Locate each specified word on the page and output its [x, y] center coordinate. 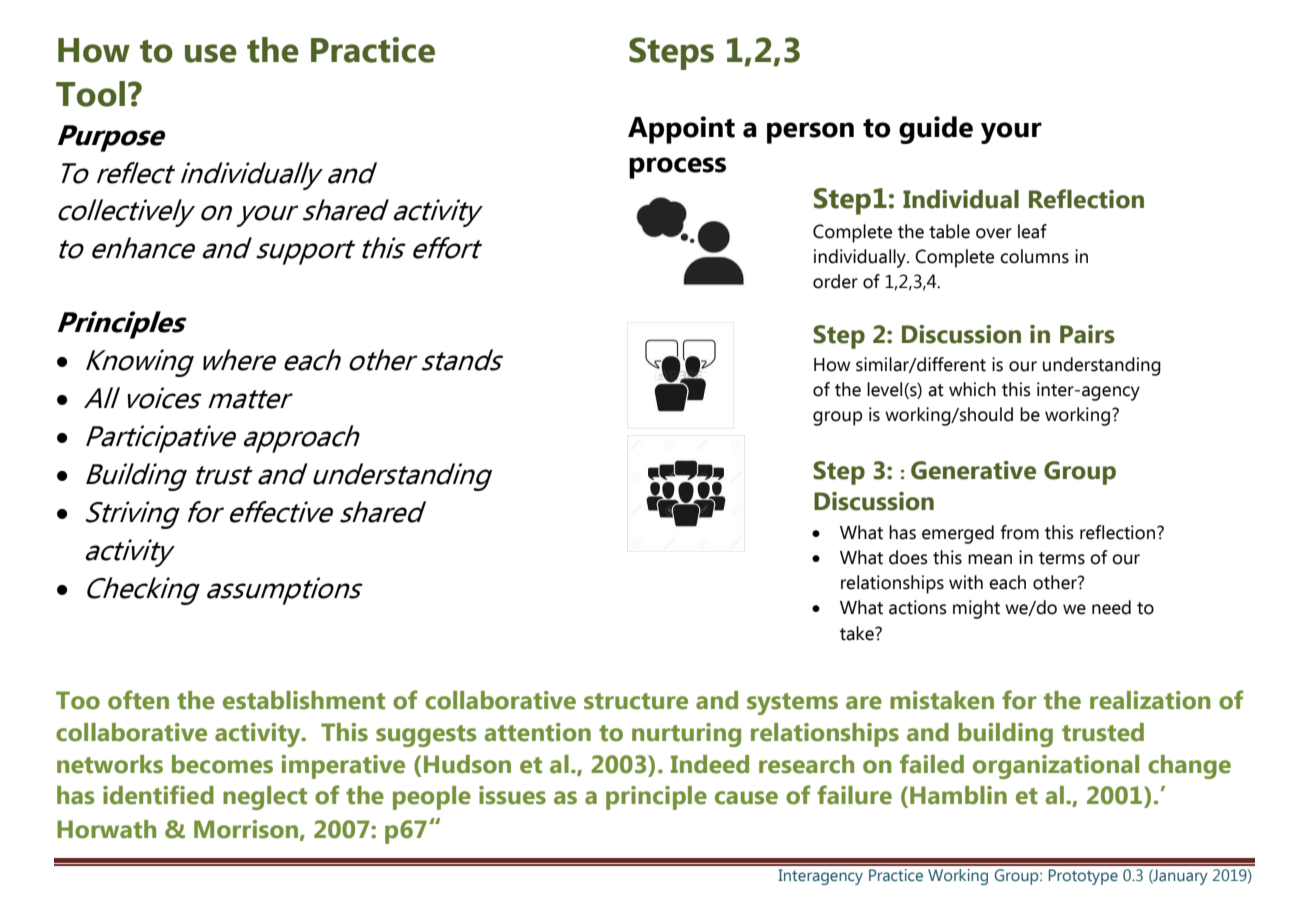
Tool [90, 94]
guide [936, 130]
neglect [265, 798]
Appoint [681, 130]
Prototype [1083, 877]
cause [746, 798]
